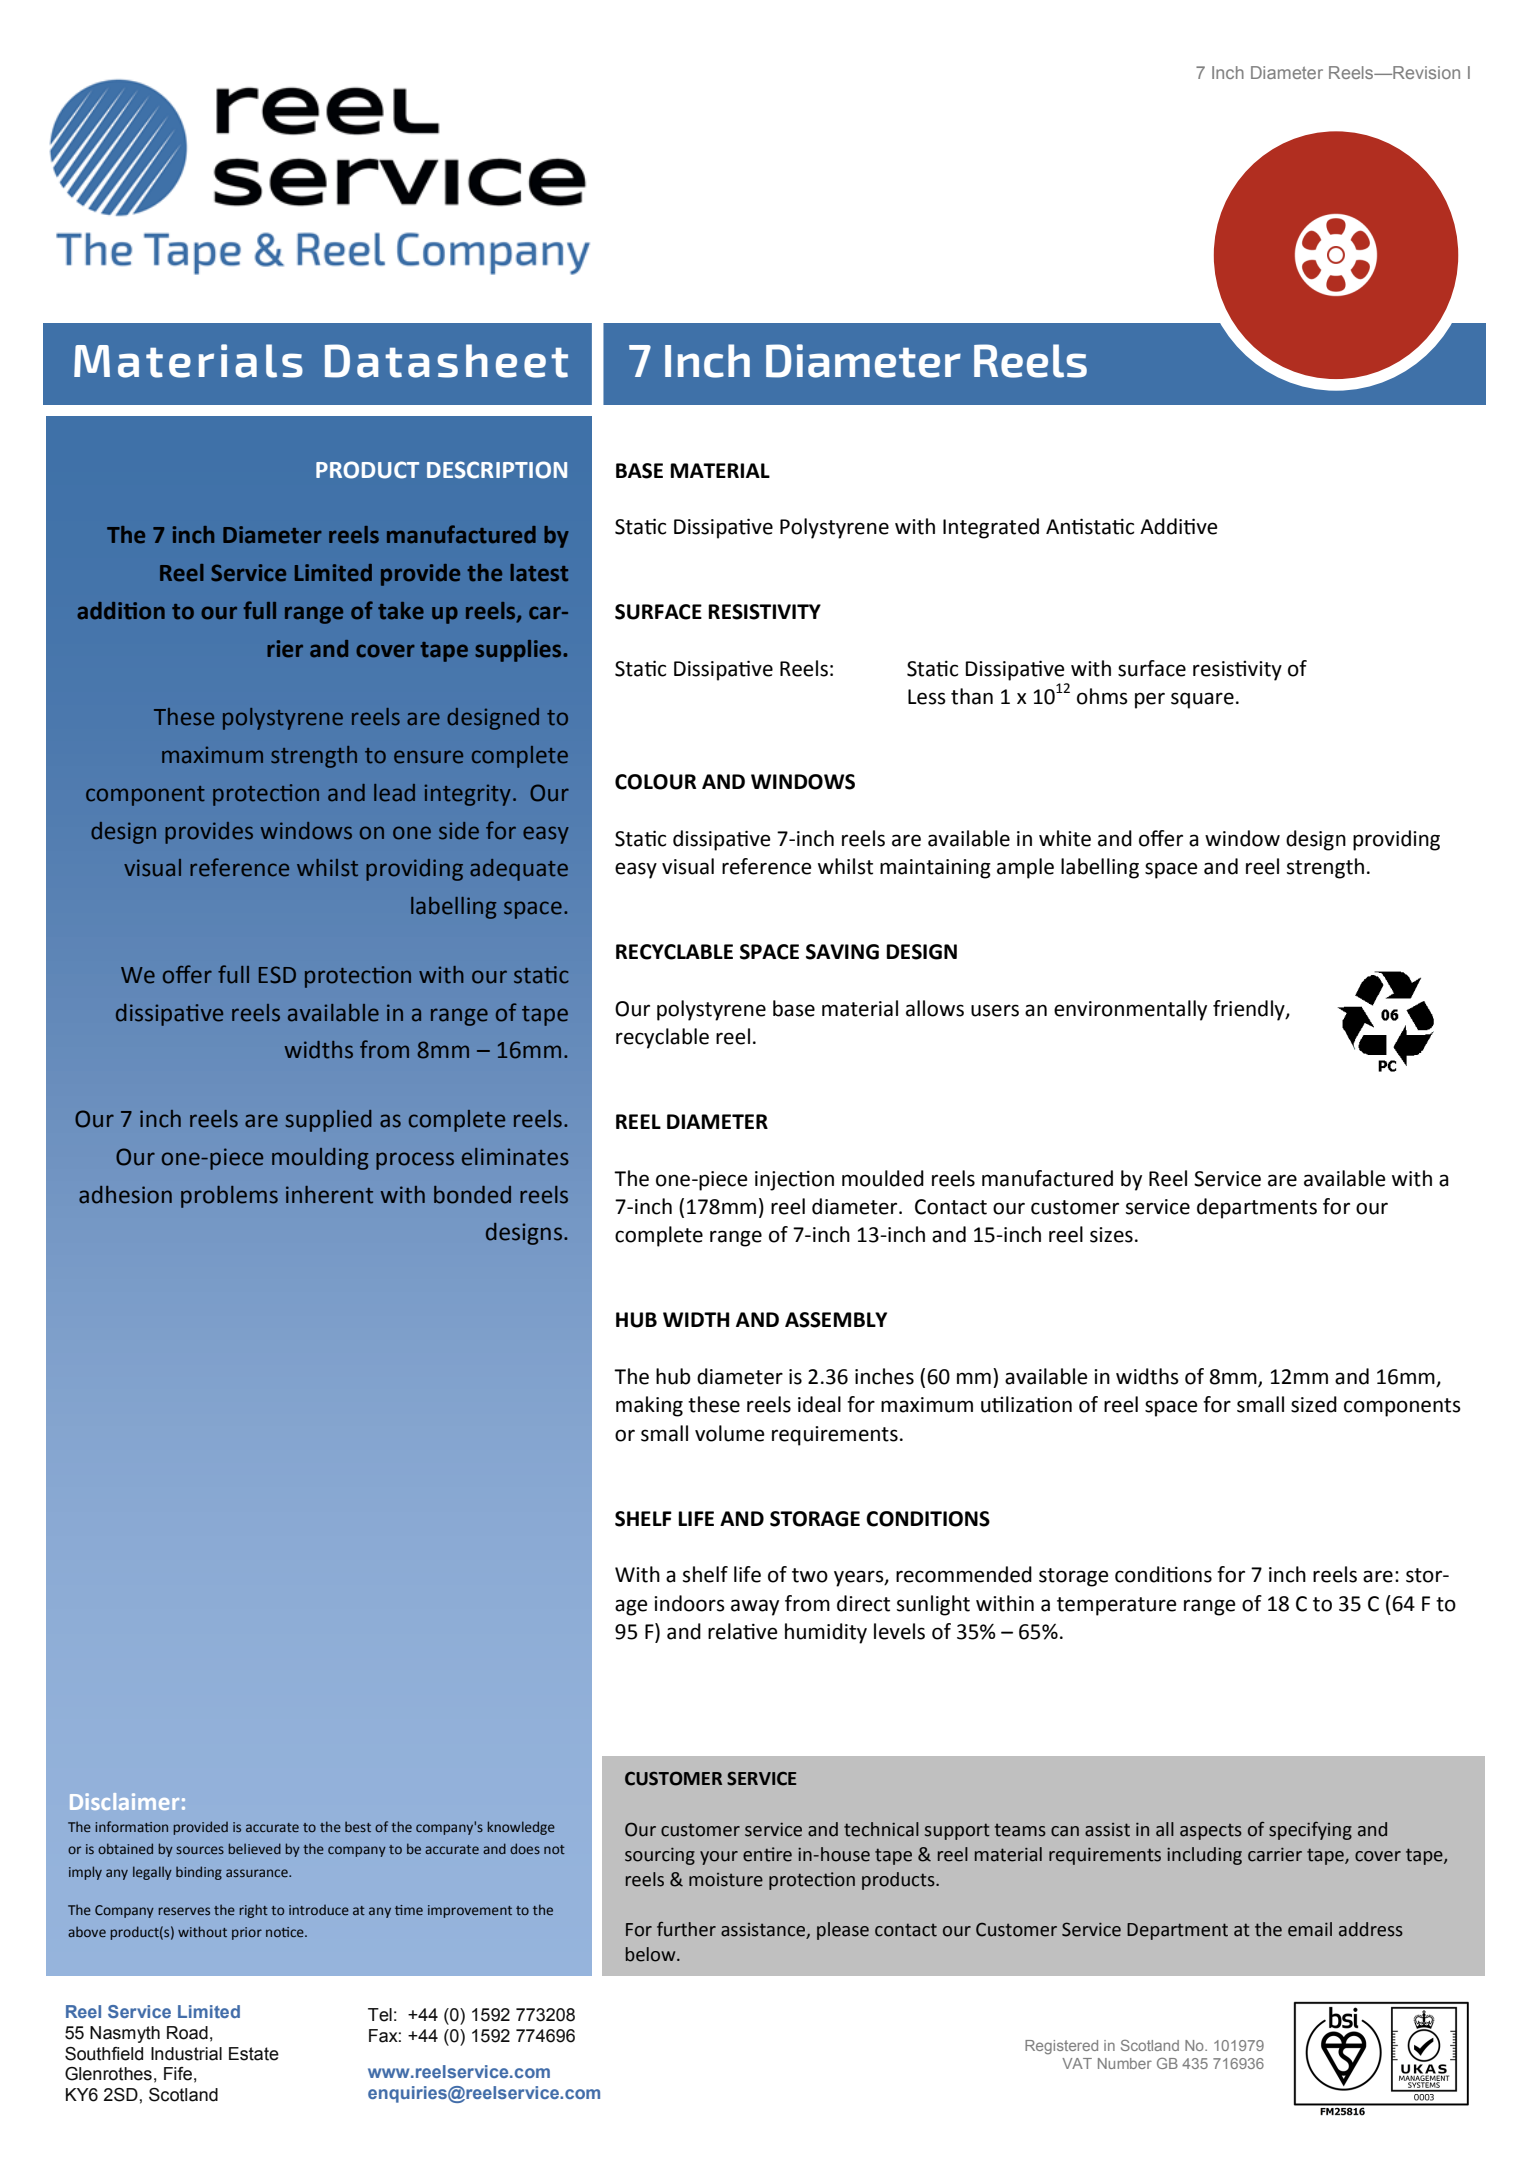  What do you see at coordinates (730, 1433) in the screenshot?
I see `volume` at bounding box center [730, 1433].
